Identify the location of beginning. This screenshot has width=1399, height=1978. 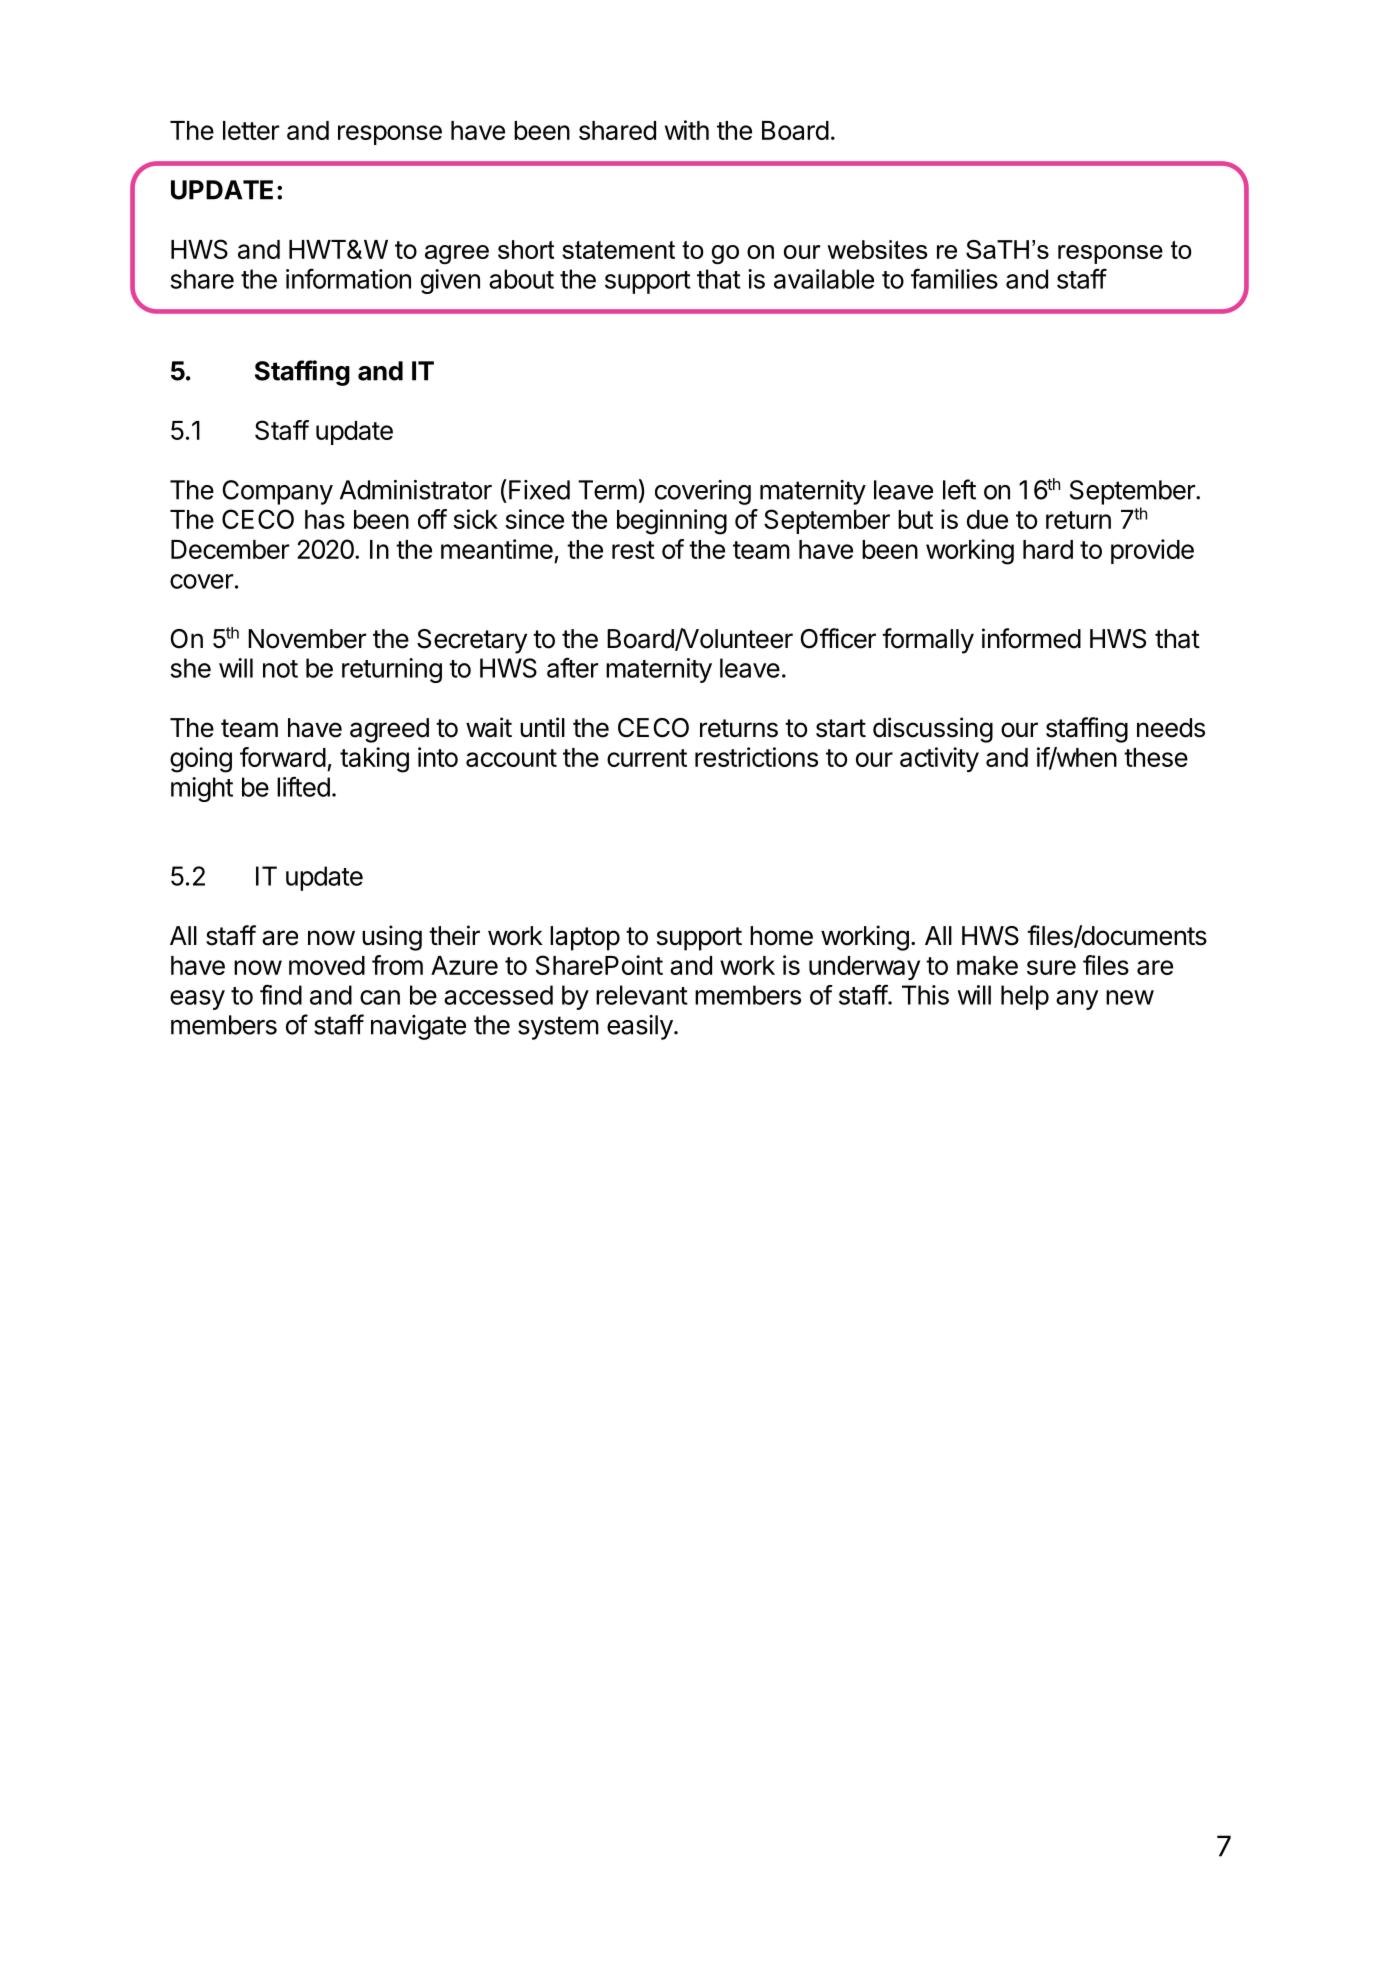
(672, 522).
